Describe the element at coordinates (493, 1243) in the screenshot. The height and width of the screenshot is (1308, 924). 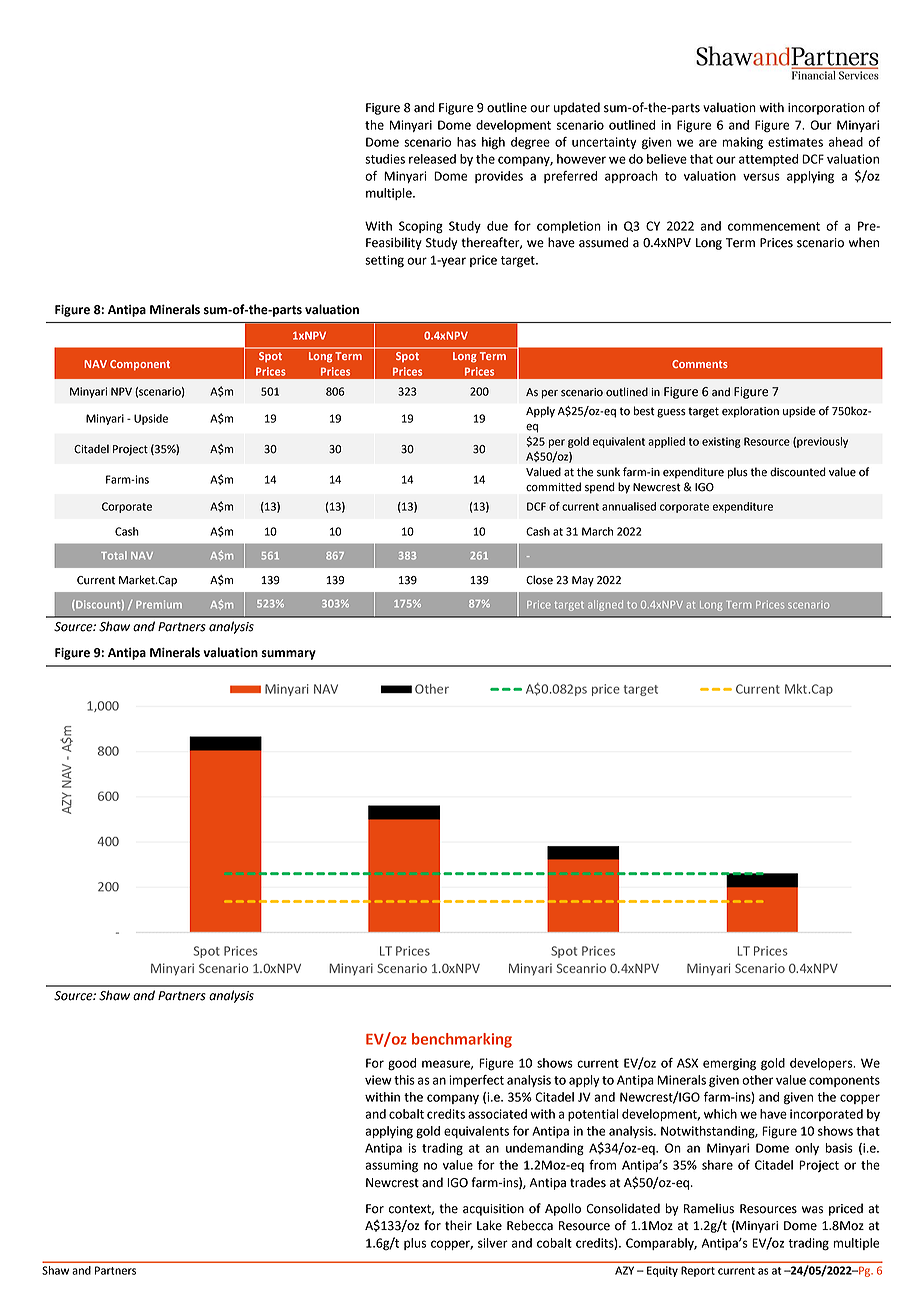
I see `silver` at that location.
